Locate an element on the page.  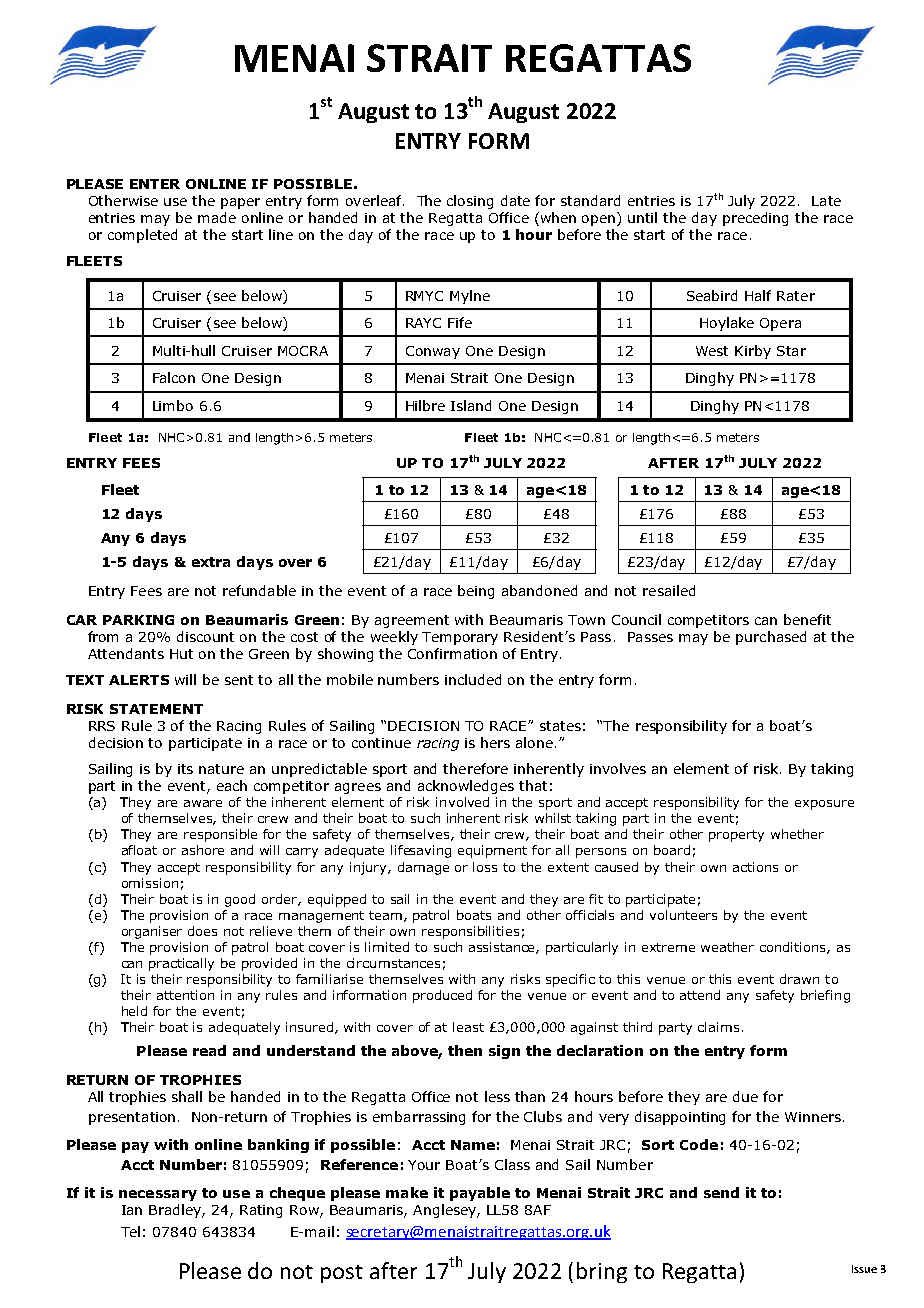
Ian is located at coordinates (132, 1210).
